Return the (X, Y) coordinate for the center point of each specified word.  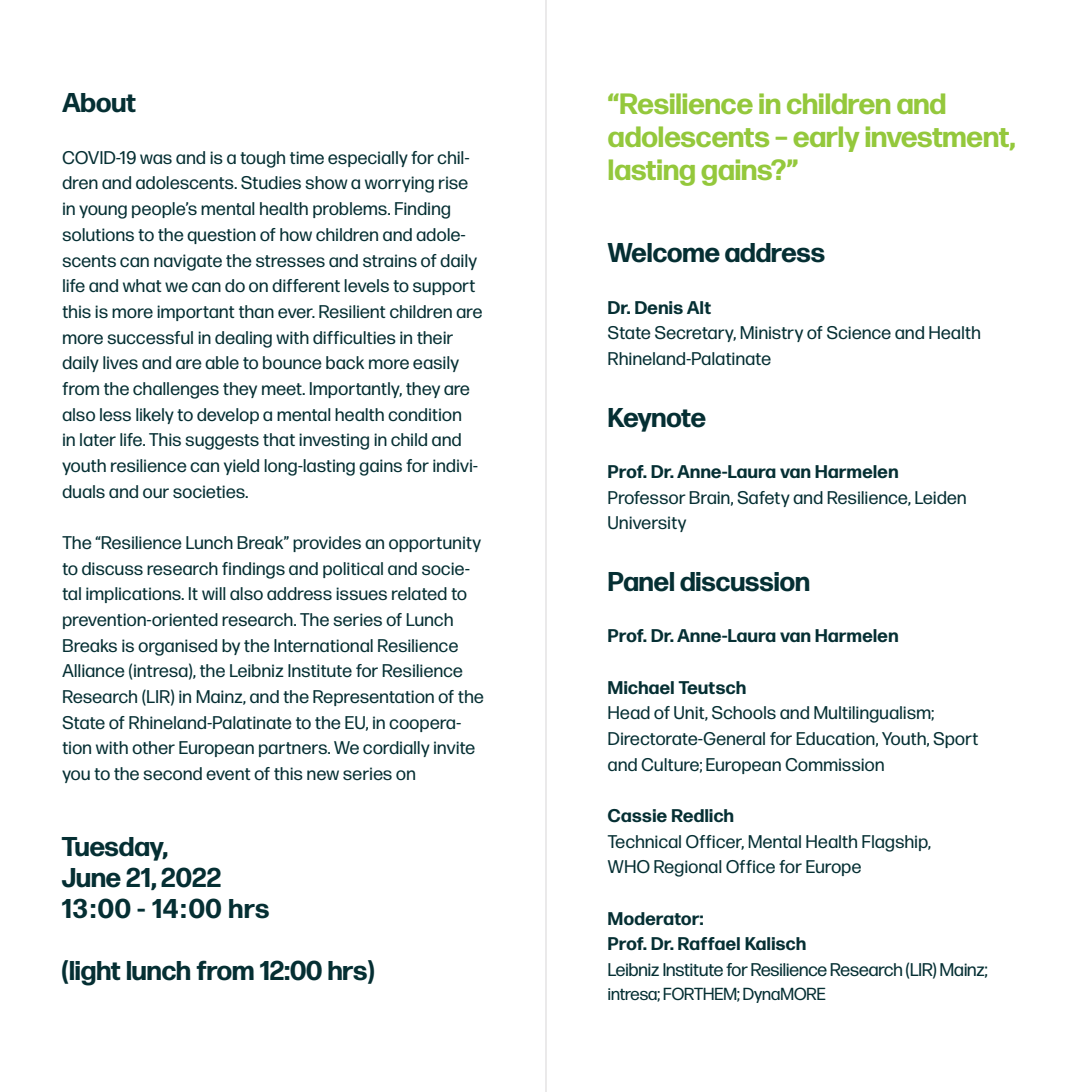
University (647, 524)
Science (859, 333)
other (153, 747)
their (435, 337)
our (156, 493)
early (826, 139)
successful (150, 337)
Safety (763, 499)
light (95, 973)
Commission (834, 765)
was (156, 159)
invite (454, 747)
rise (453, 182)
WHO (629, 867)
